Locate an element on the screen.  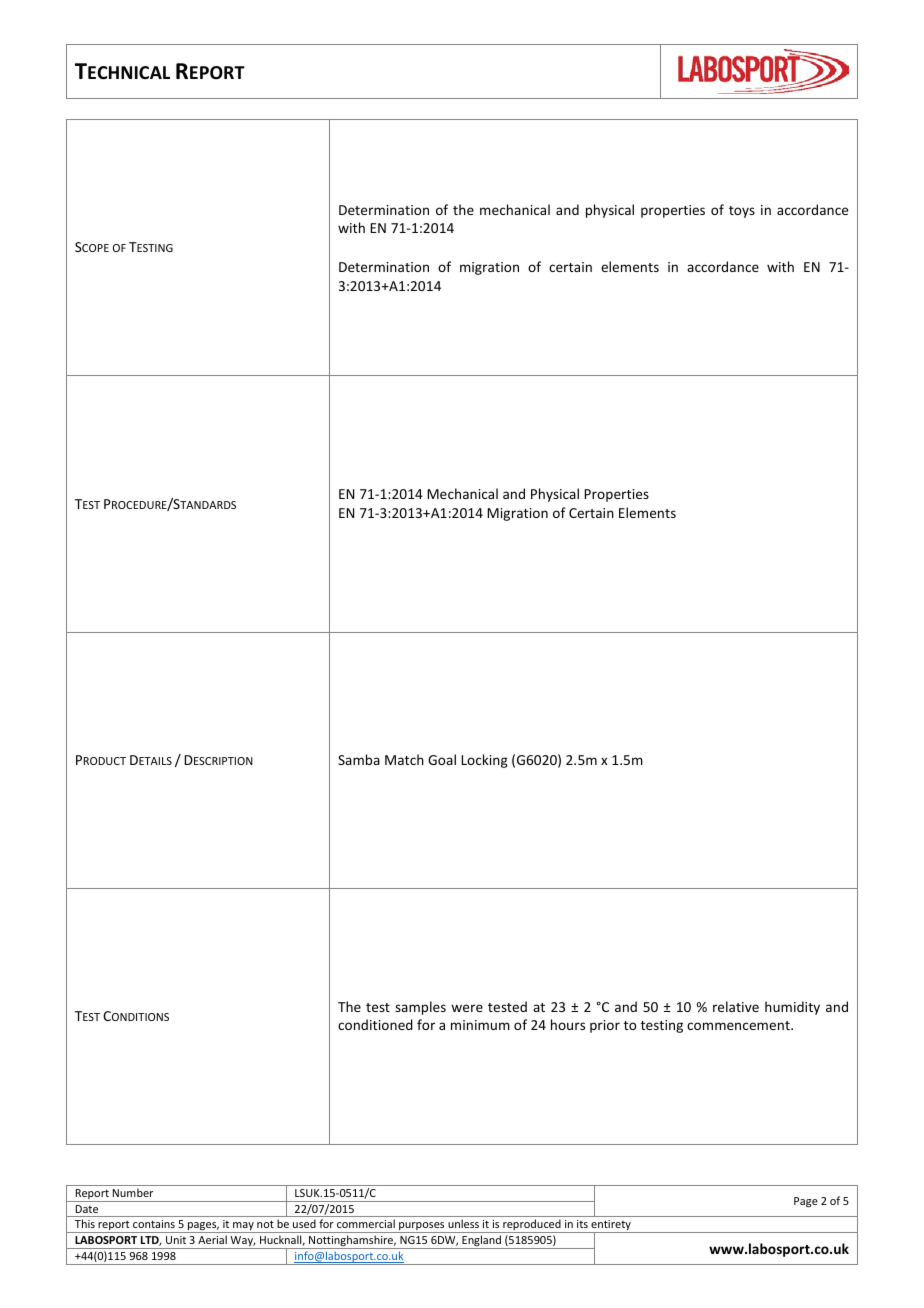
Match is located at coordinates (404, 759).
